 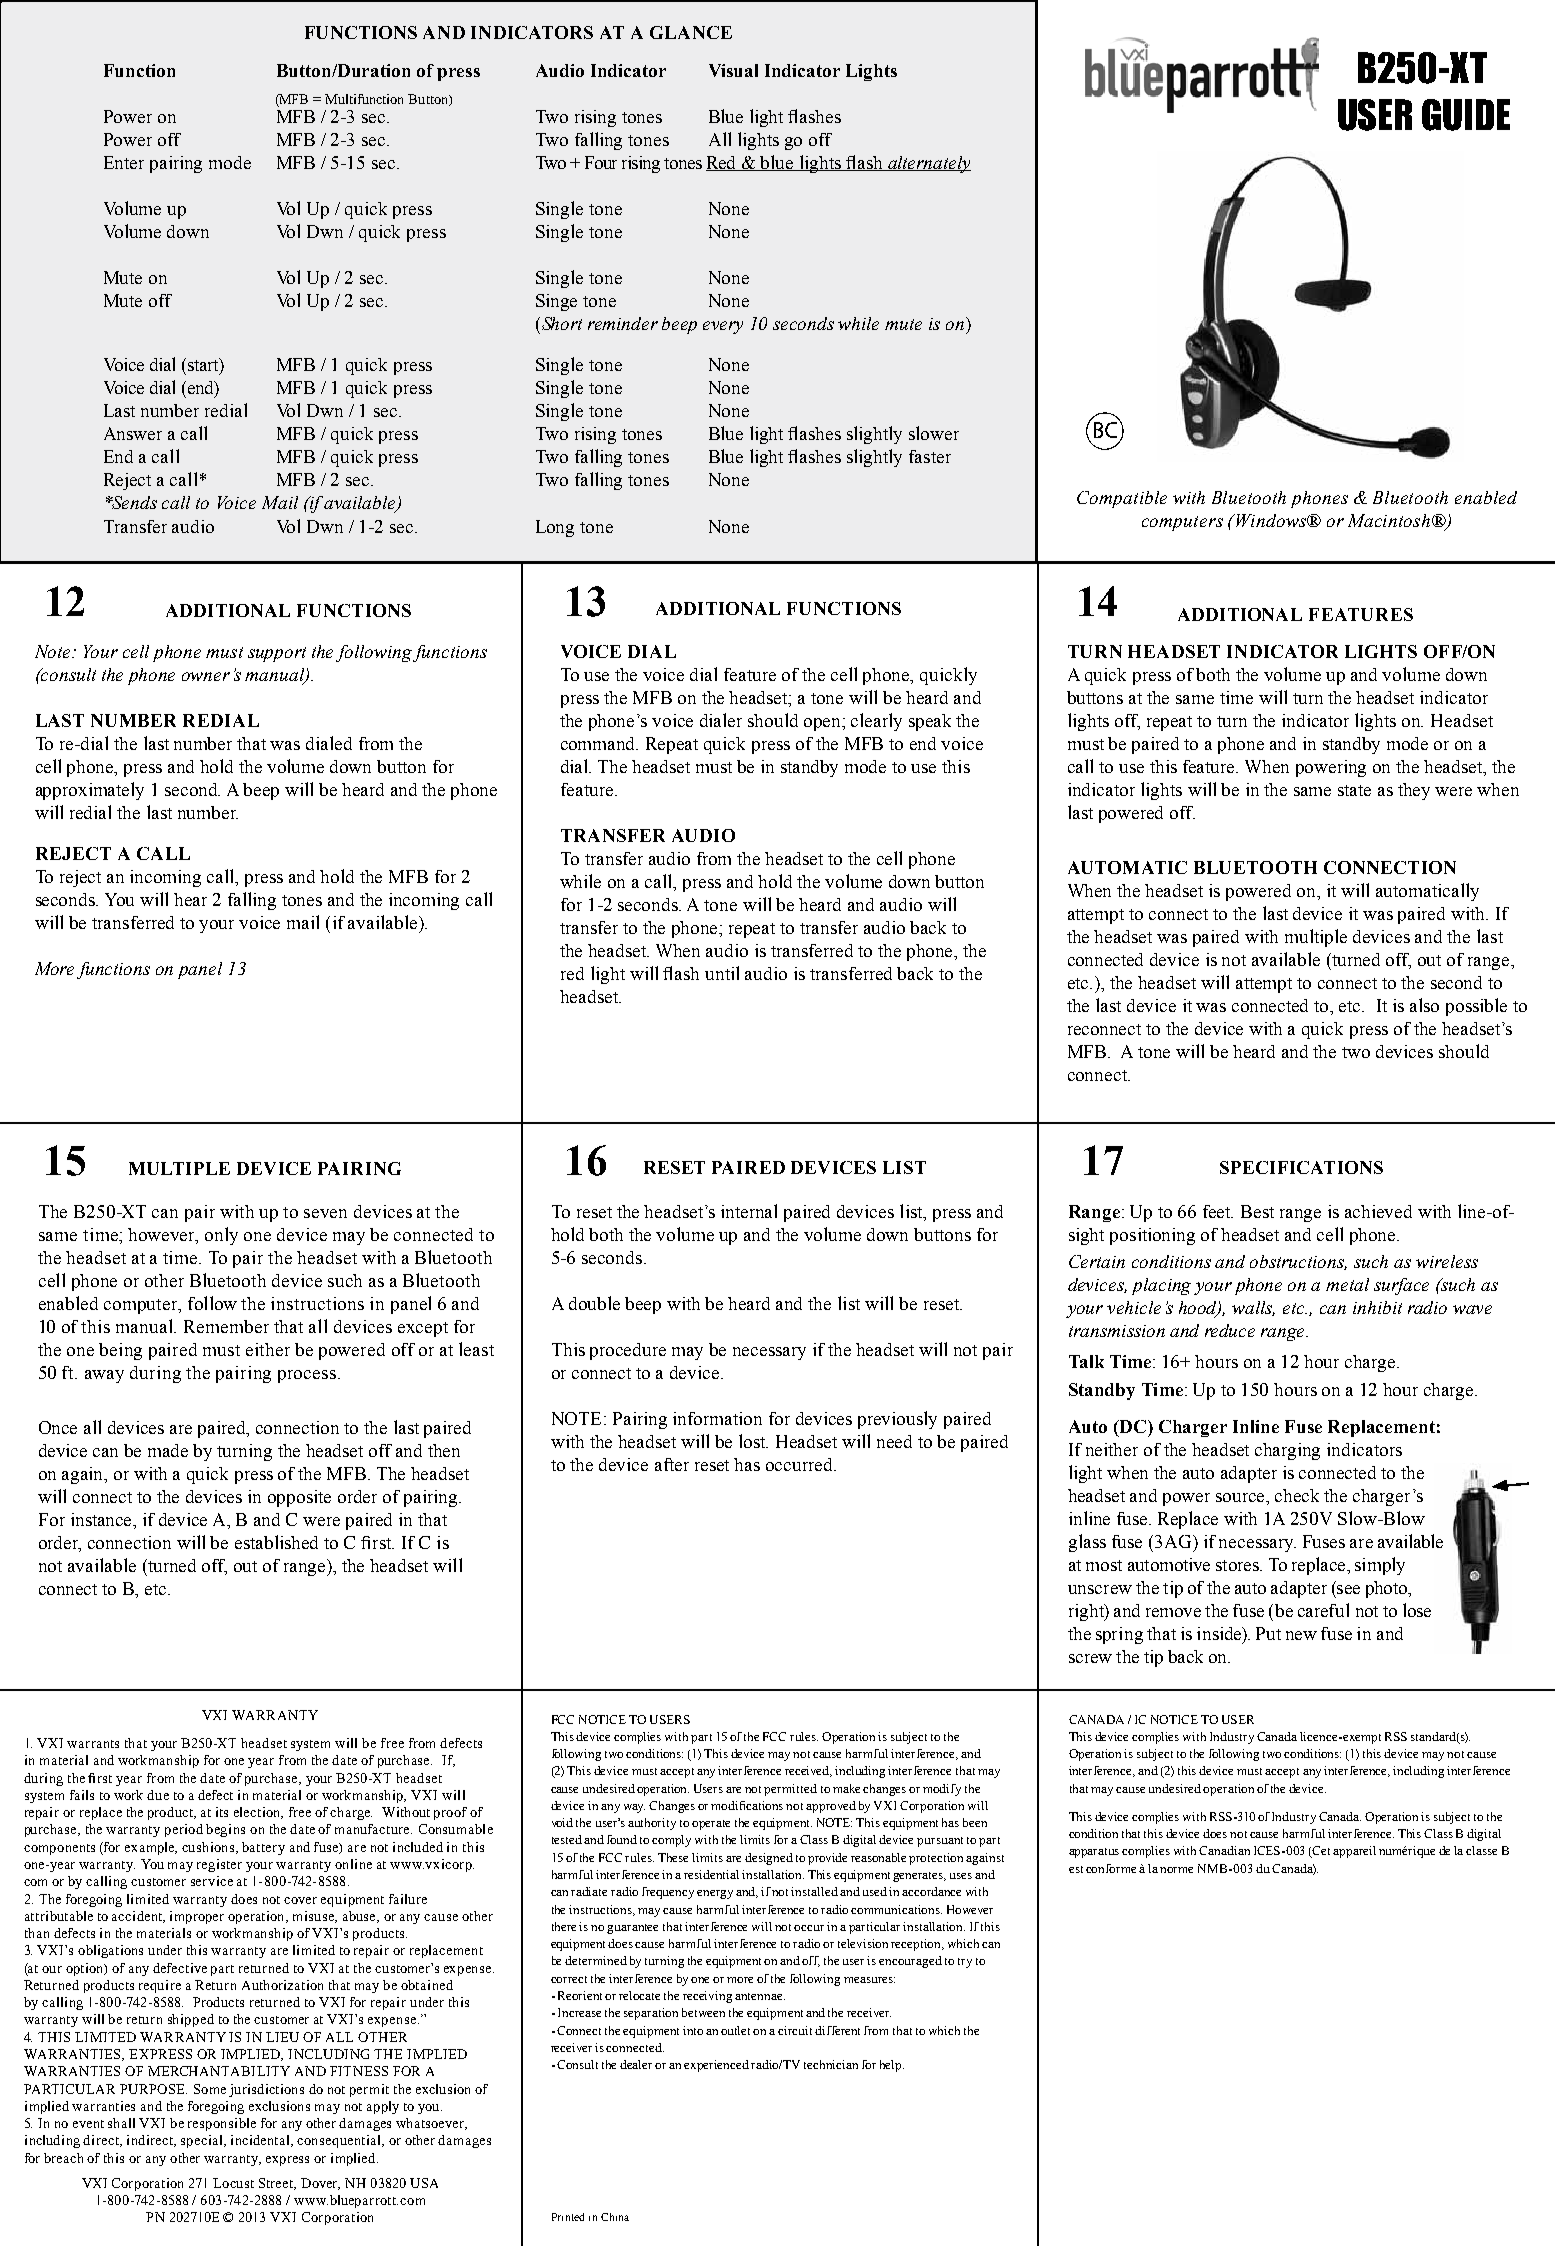 What do you see at coordinates (876, 722) in the page?
I see `clearly` at bounding box center [876, 722].
